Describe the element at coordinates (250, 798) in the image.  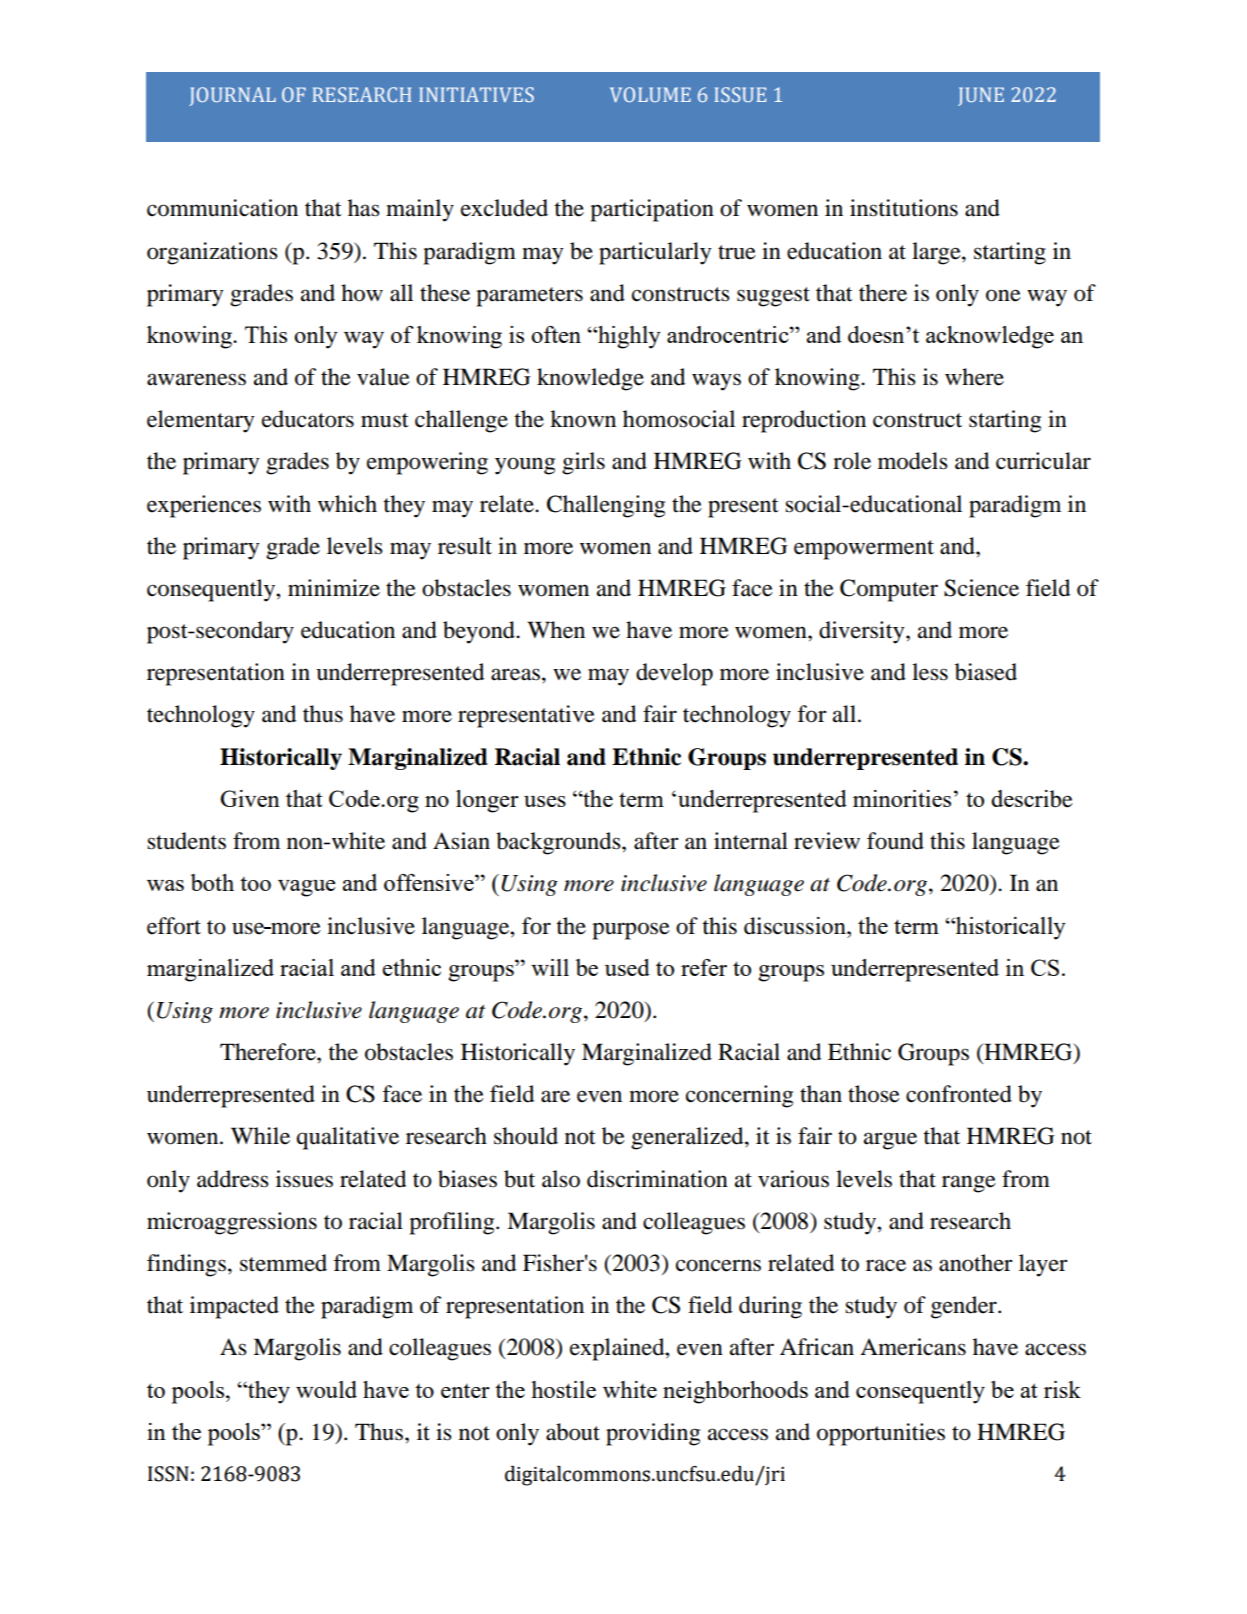
I see `Given` at that location.
